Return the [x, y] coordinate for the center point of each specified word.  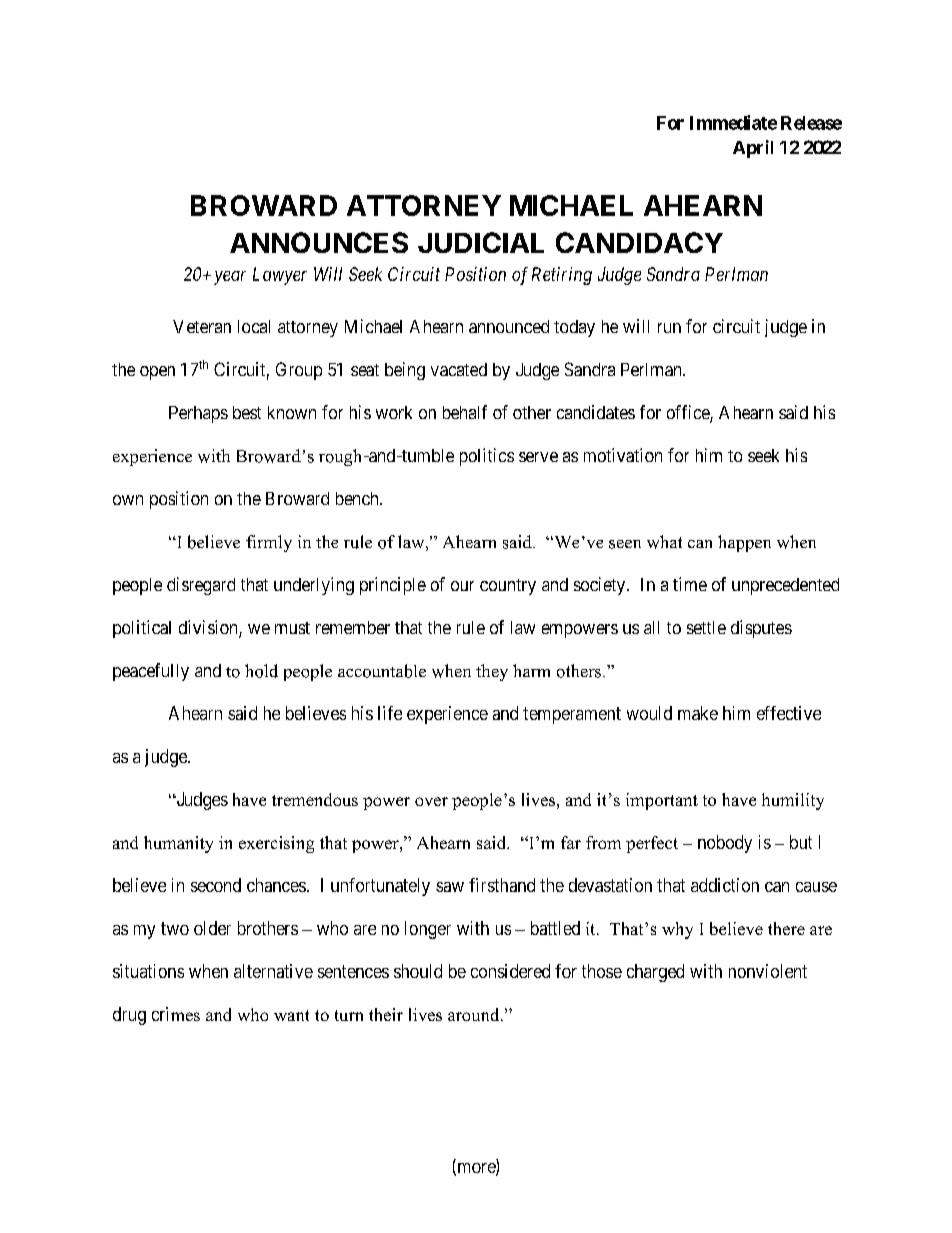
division [209, 628]
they [492, 672]
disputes [761, 629]
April [753, 149]
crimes [176, 1014]
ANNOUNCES [319, 242]
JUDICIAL [481, 242]
